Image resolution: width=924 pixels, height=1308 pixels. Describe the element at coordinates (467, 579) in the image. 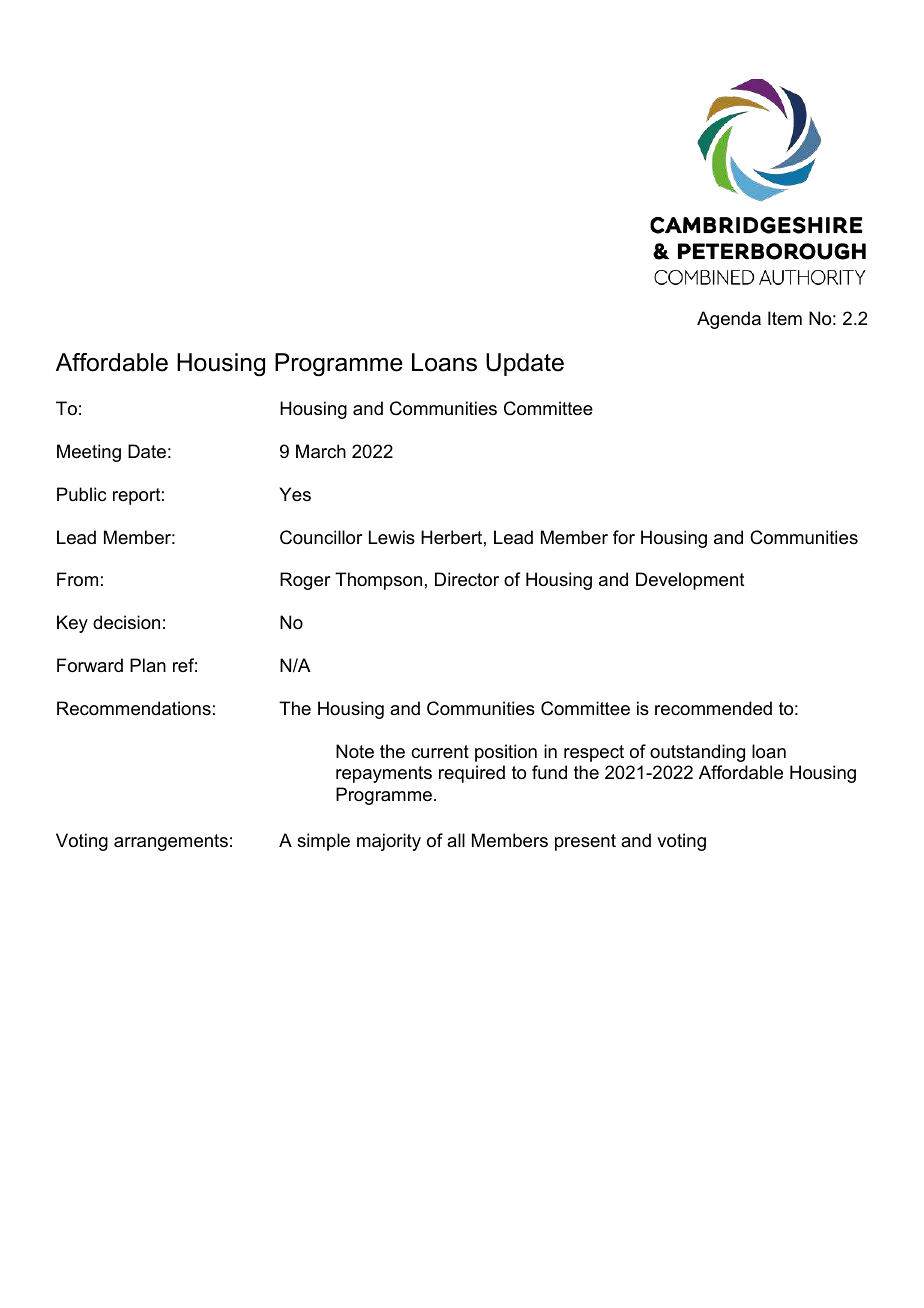

I see `Director` at that location.
